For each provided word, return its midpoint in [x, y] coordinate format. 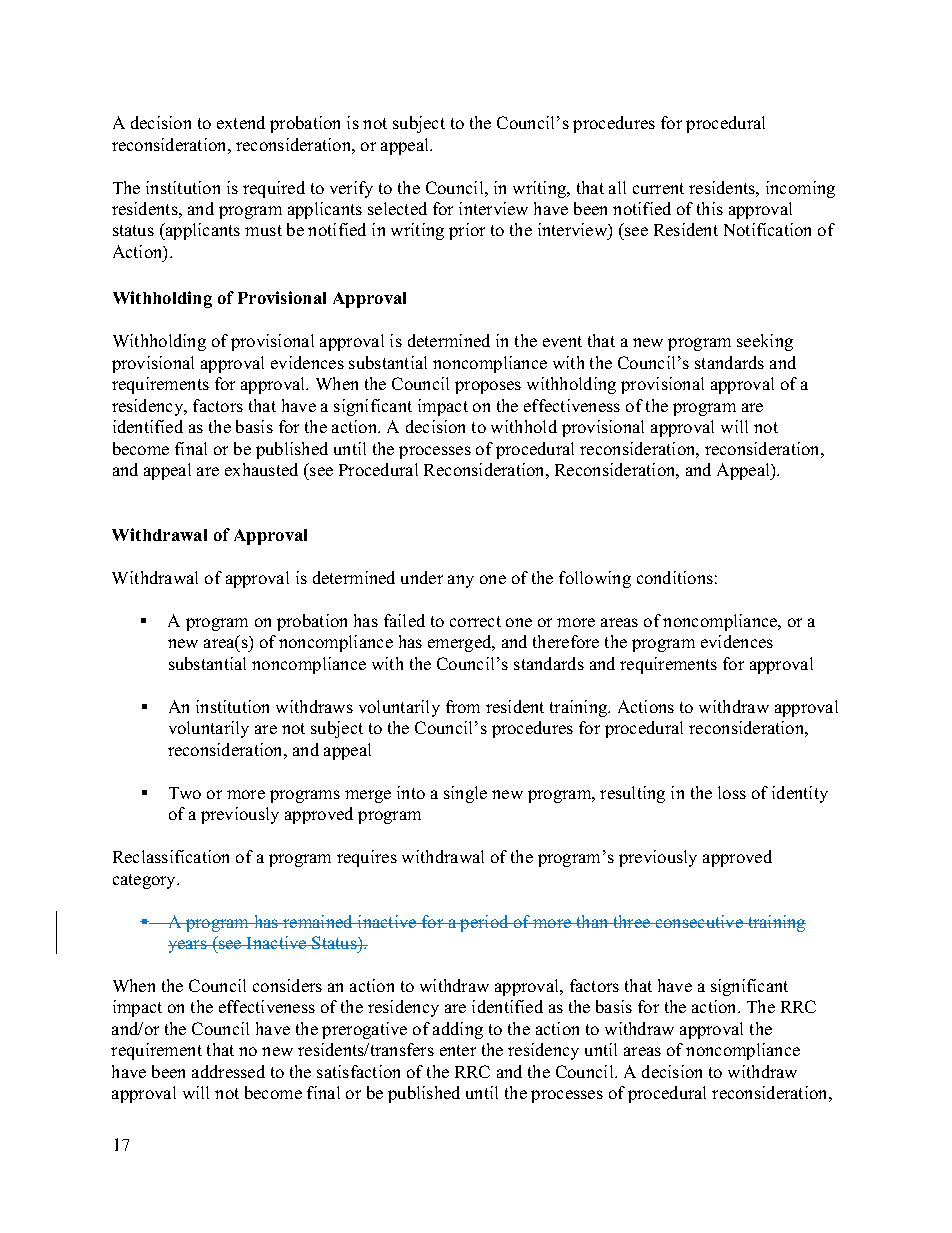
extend [241, 122]
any [461, 581]
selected [397, 208]
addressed [228, 1071]
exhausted [261, 469]
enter [458, 1050]
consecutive [699, 921]
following [595, 579]
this [710, 208]
